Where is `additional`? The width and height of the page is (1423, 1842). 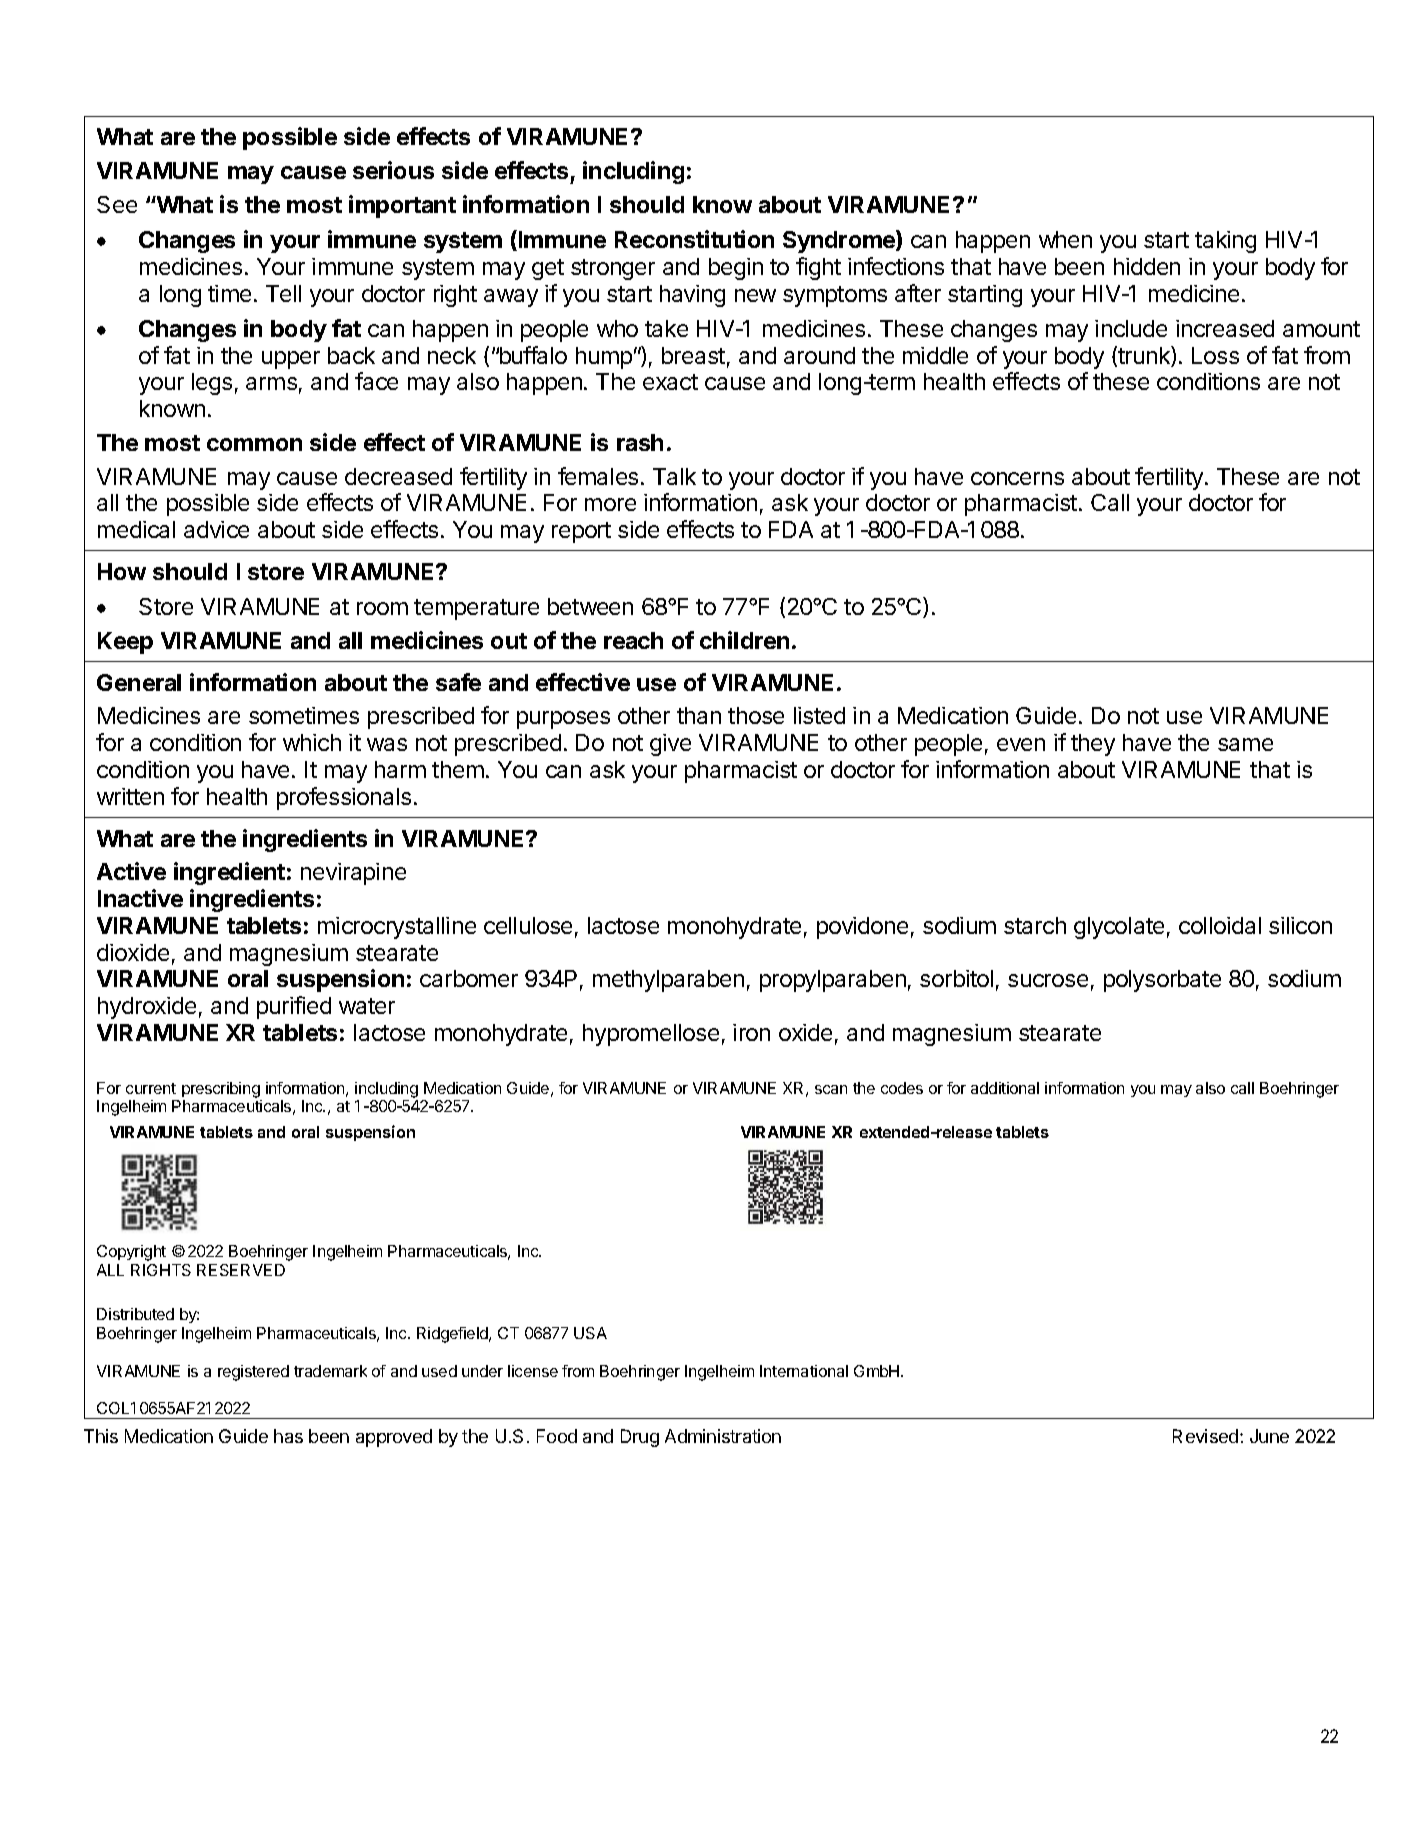 additional is located at coordinates (1005, 1088).
